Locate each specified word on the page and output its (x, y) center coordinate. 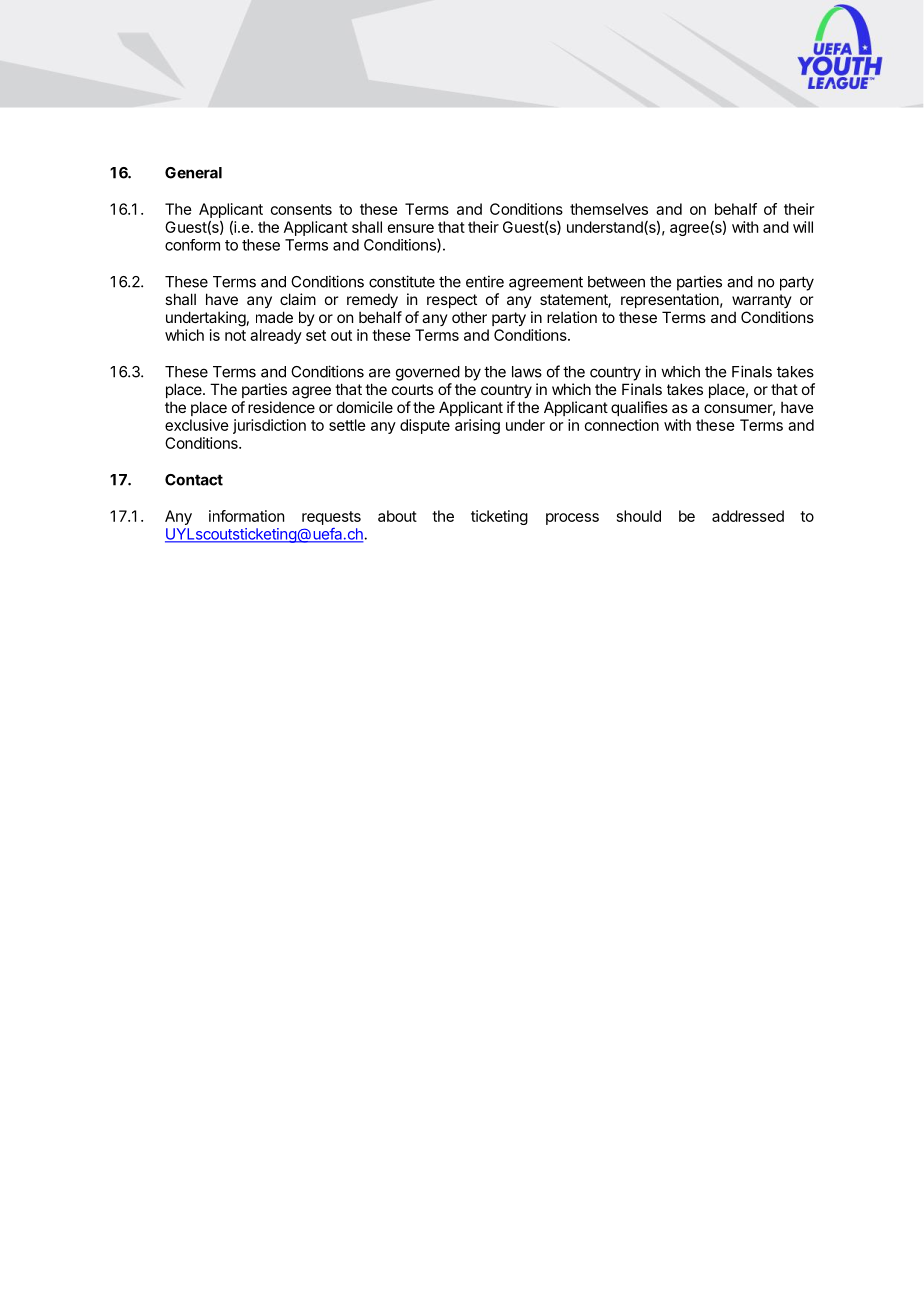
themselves (609, 209)
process (572, 519)
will (803, 227)
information (246, 516)
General (193, 173)
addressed (748, 516)
